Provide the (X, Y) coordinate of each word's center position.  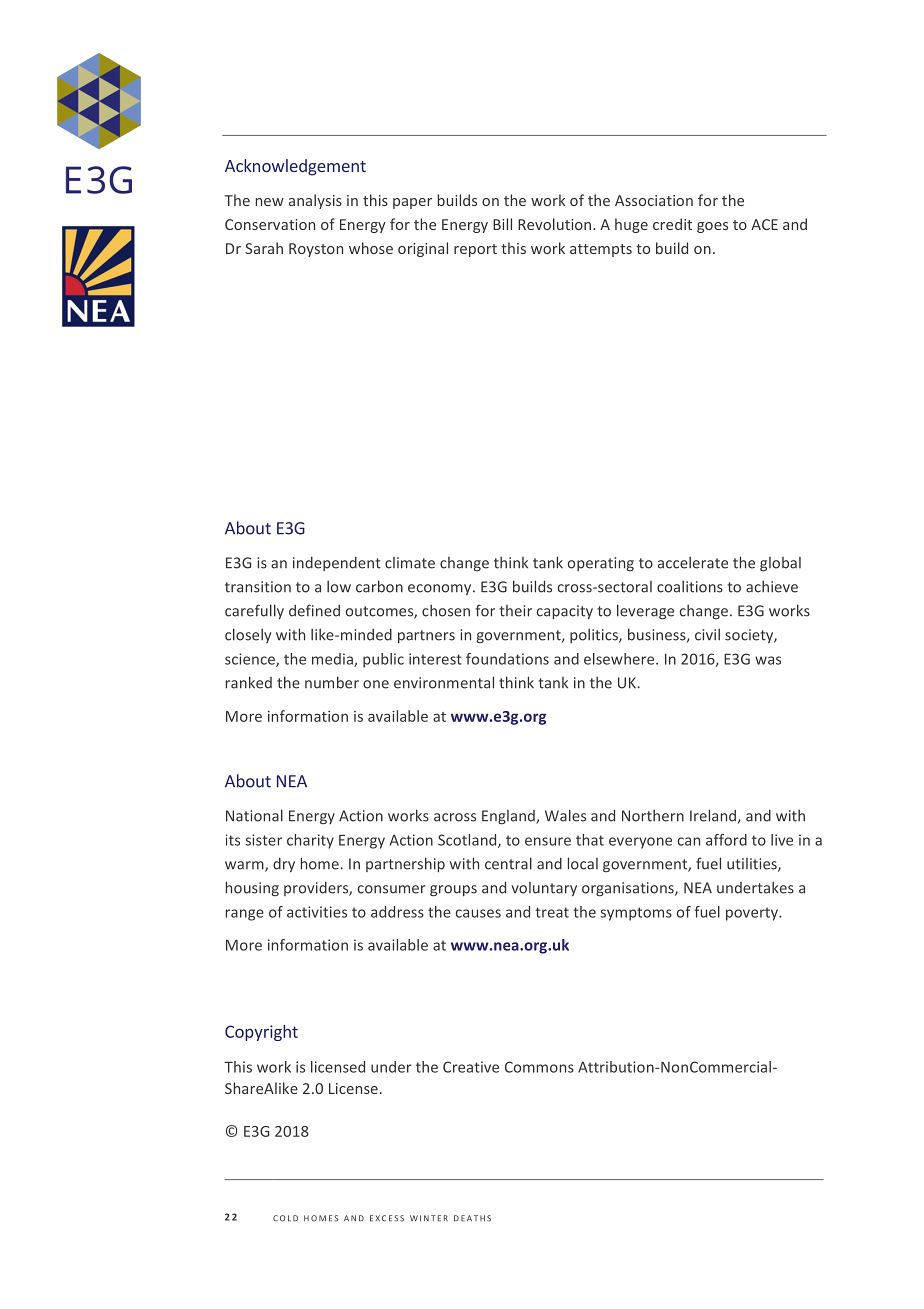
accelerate (693, 563)
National (254, 815)
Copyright (261, 1033)
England (509, 817)
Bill (502, 224)
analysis (315, 201)
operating (601, 564)
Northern (653, 816)
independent (337, 564)
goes (712, 227)
